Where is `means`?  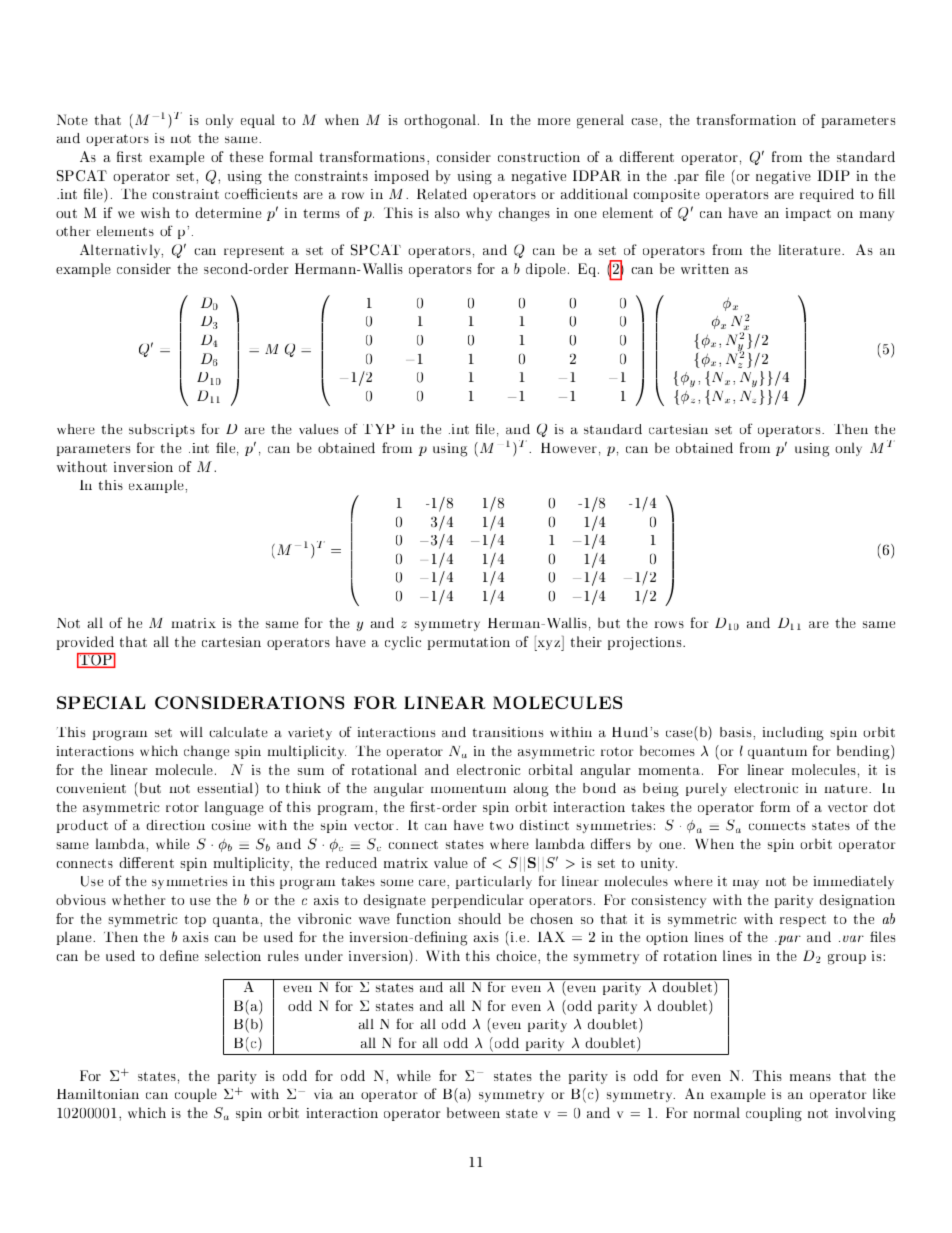 means is located at coordinates (810, 1077).
